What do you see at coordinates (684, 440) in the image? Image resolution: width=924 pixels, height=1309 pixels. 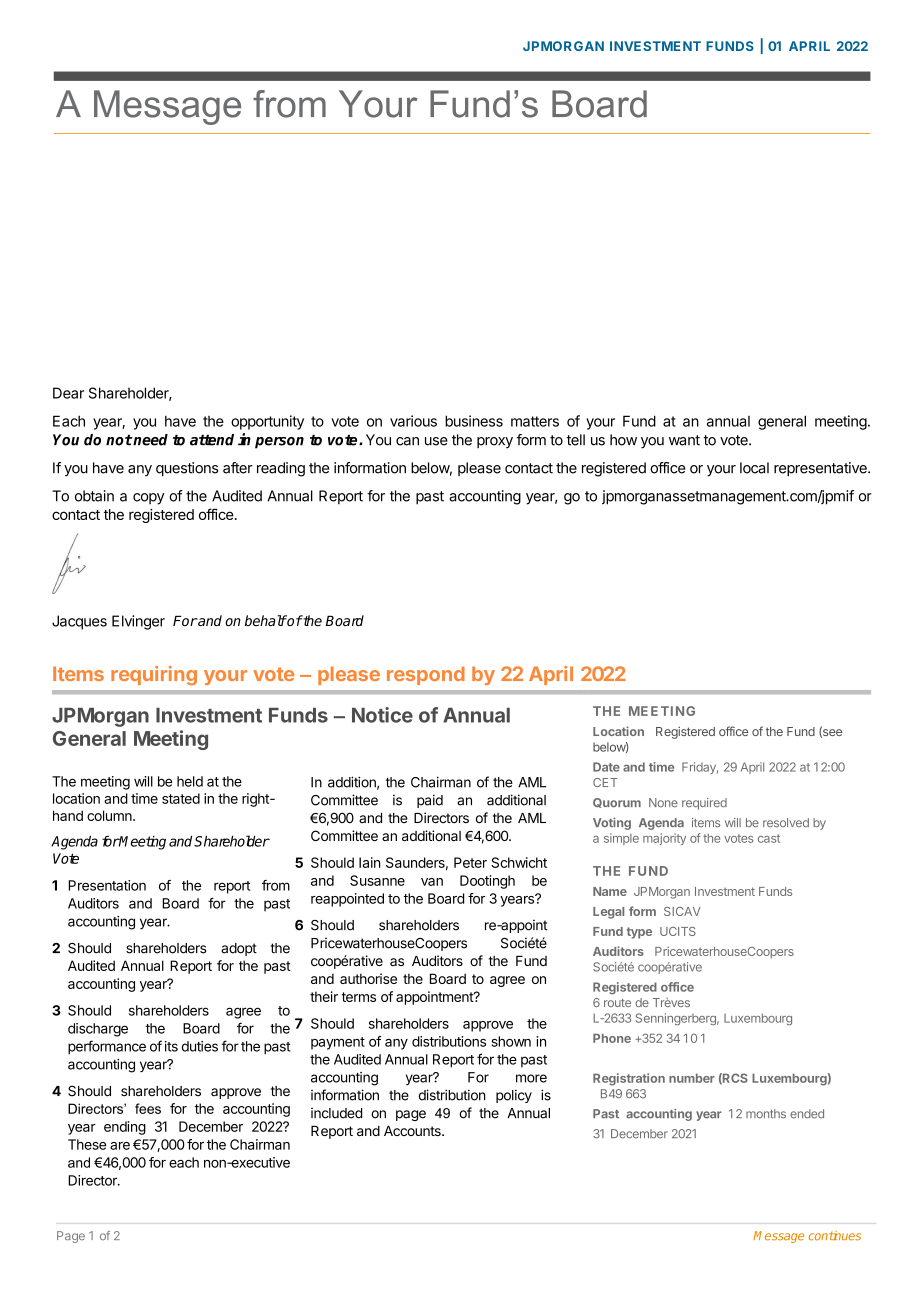 I see `want` at bounding box center [684, 440].
